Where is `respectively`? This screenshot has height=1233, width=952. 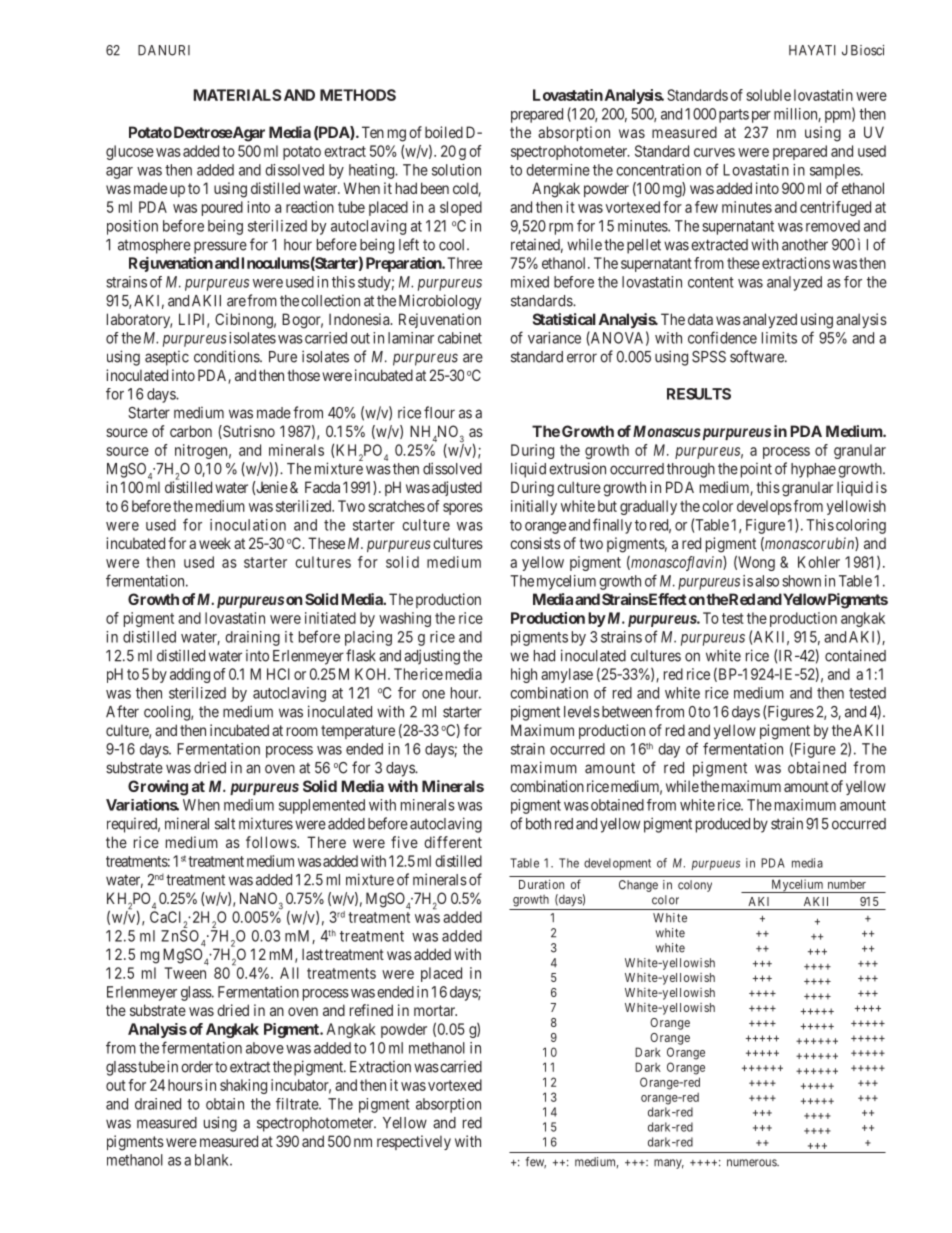
respectively is located at coordinates (414, 1142).
